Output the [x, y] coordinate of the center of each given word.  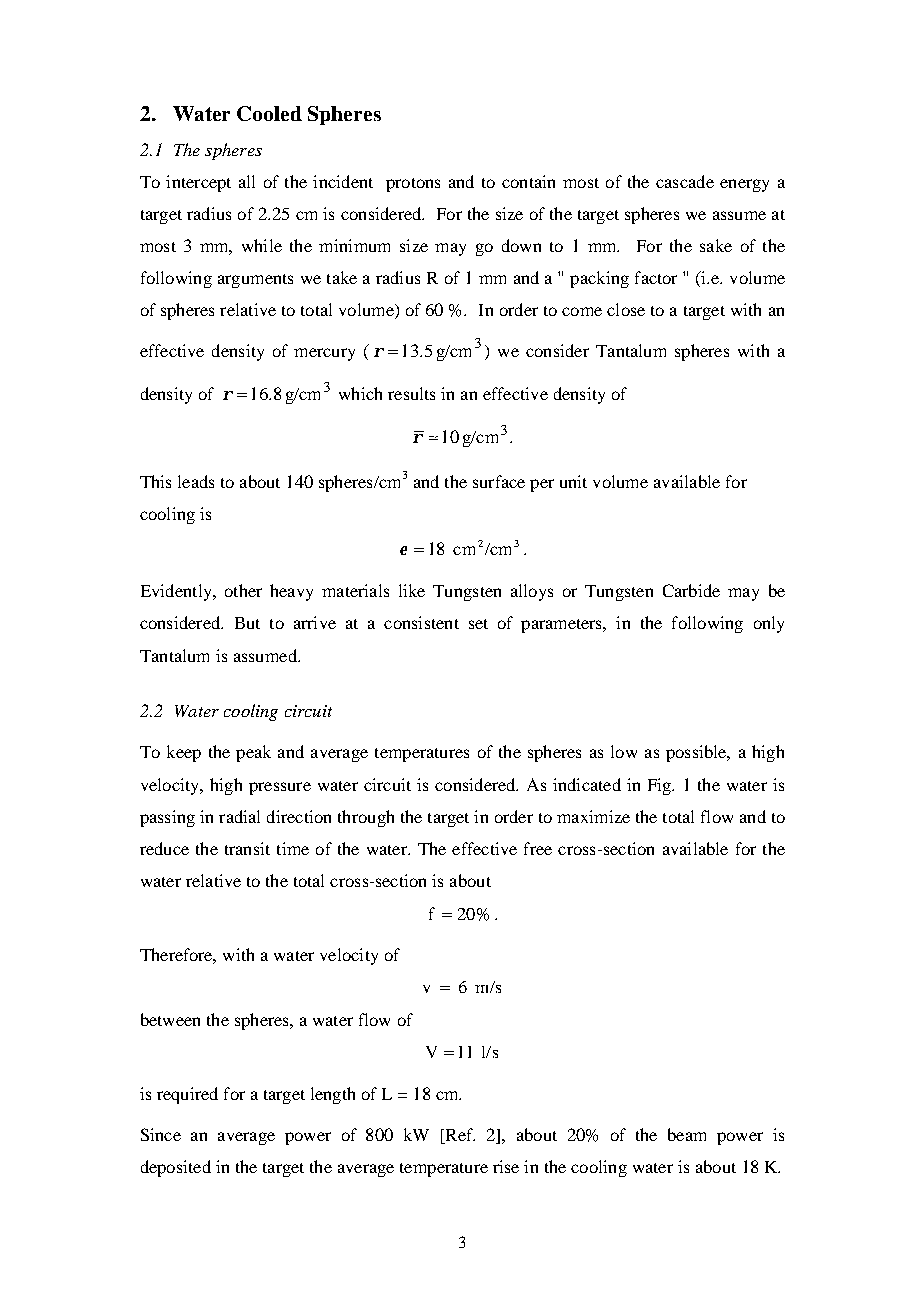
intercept [198, 183]
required [187, 1095]
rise [506, 1166]
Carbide [691, 590]
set [478, 624]
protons [413, 185]
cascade [685, 181]
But [247, 623]
